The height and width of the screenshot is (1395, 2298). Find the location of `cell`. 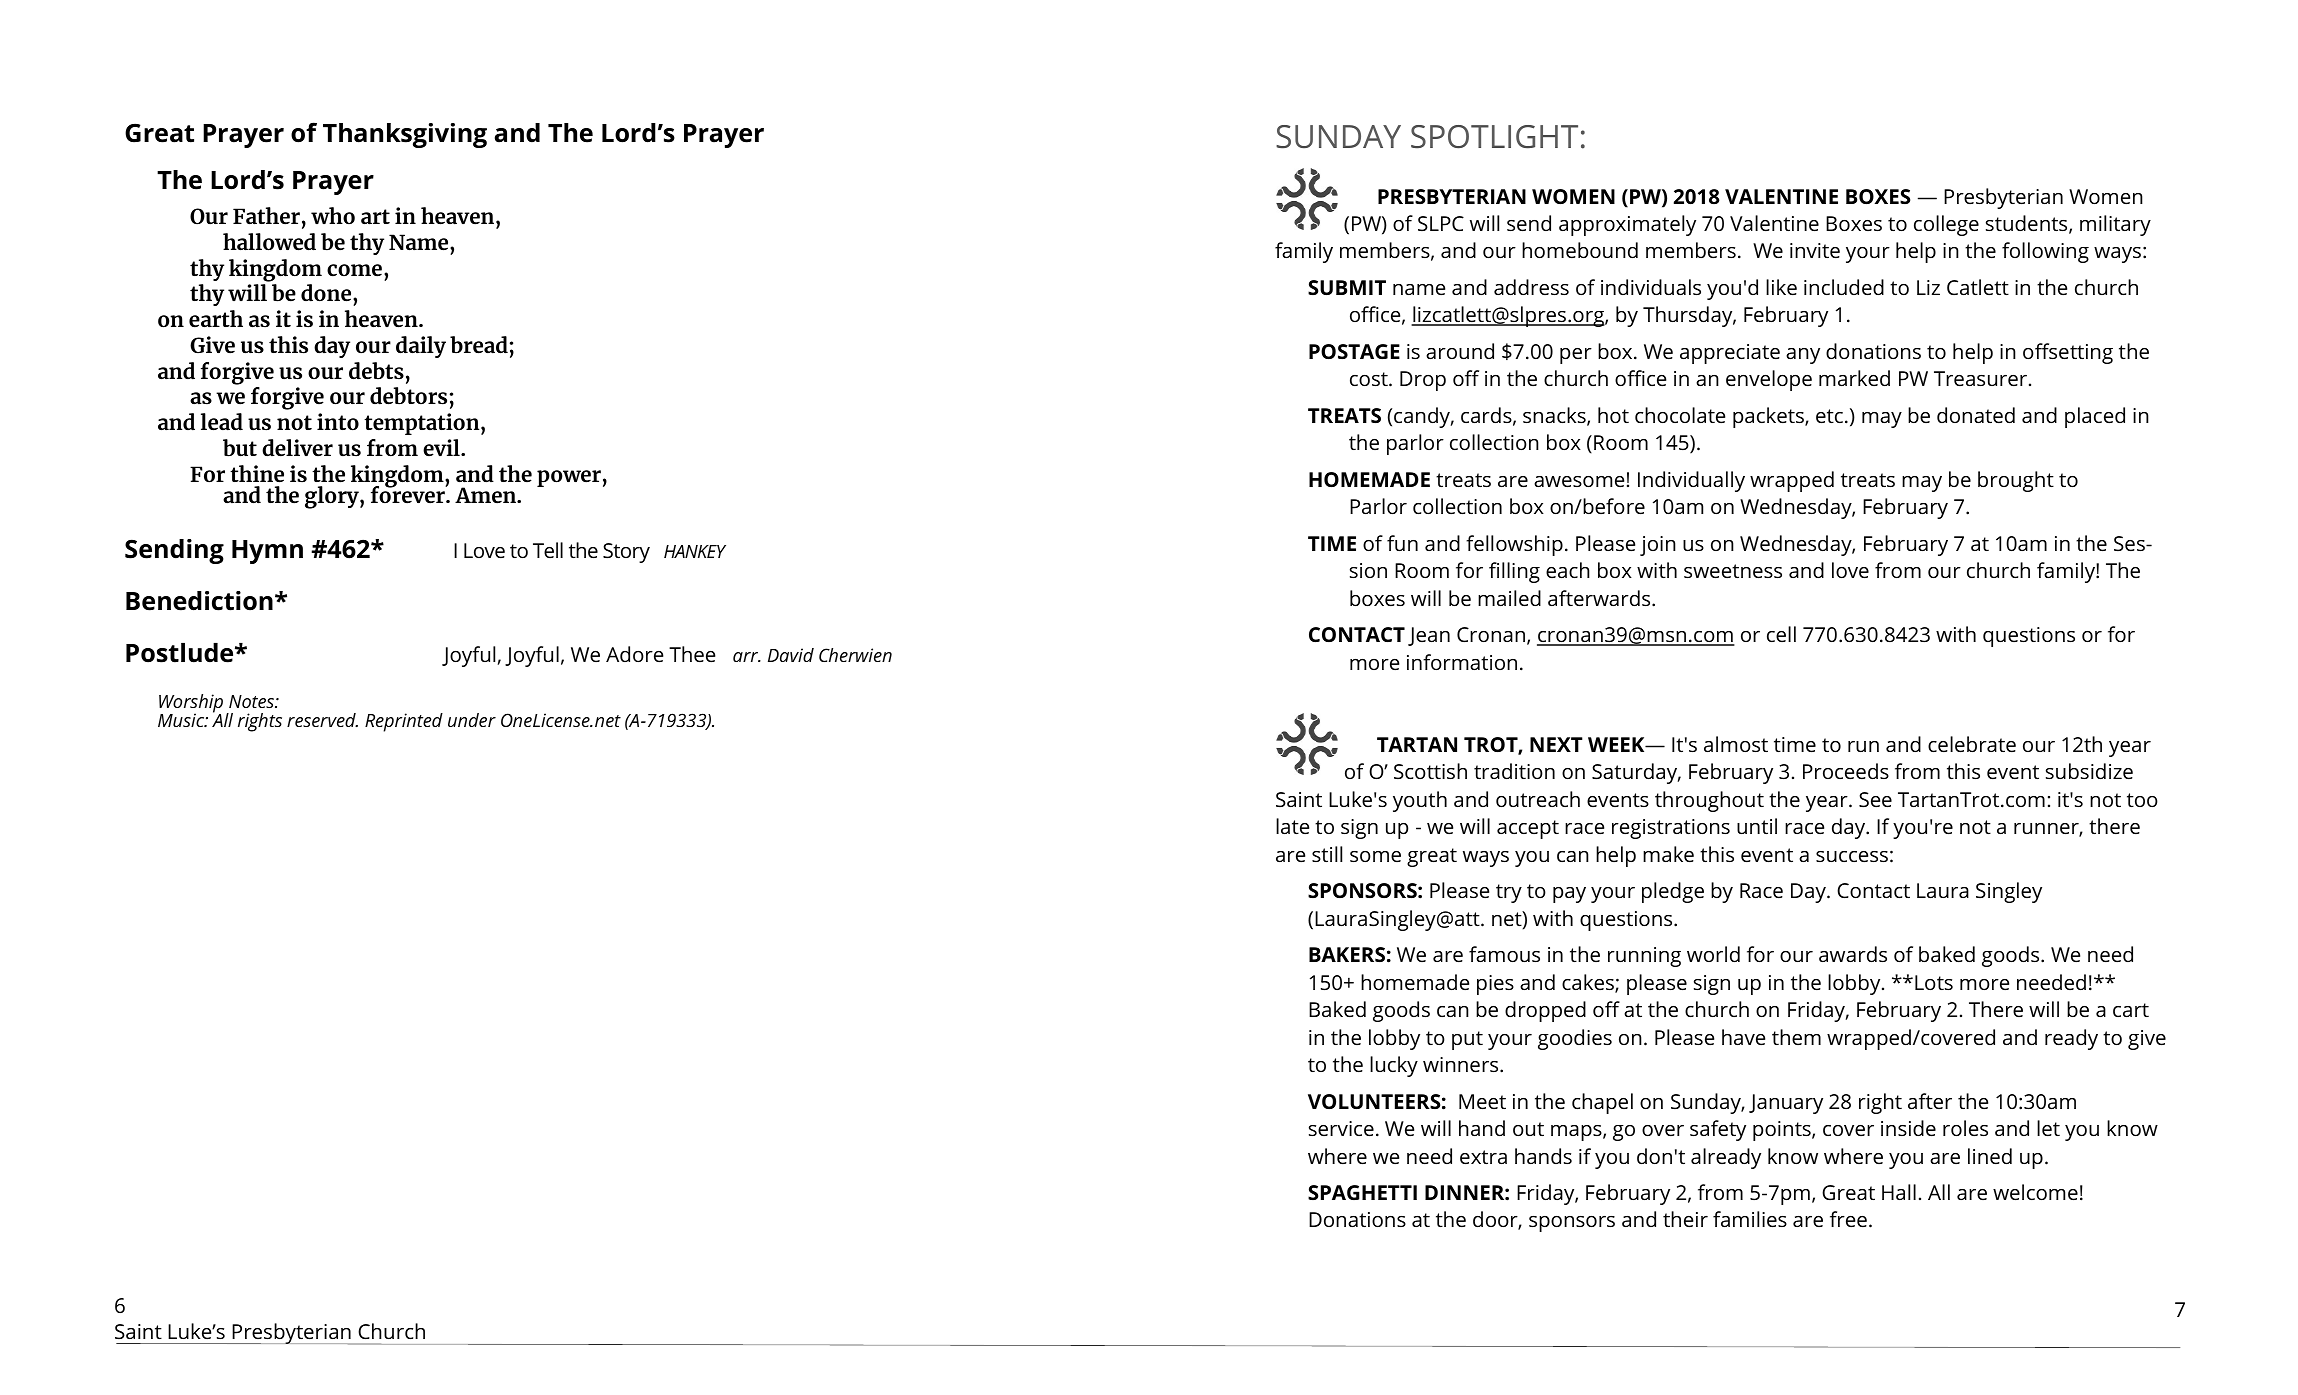

cell is located at coordinates (1781, 634).
